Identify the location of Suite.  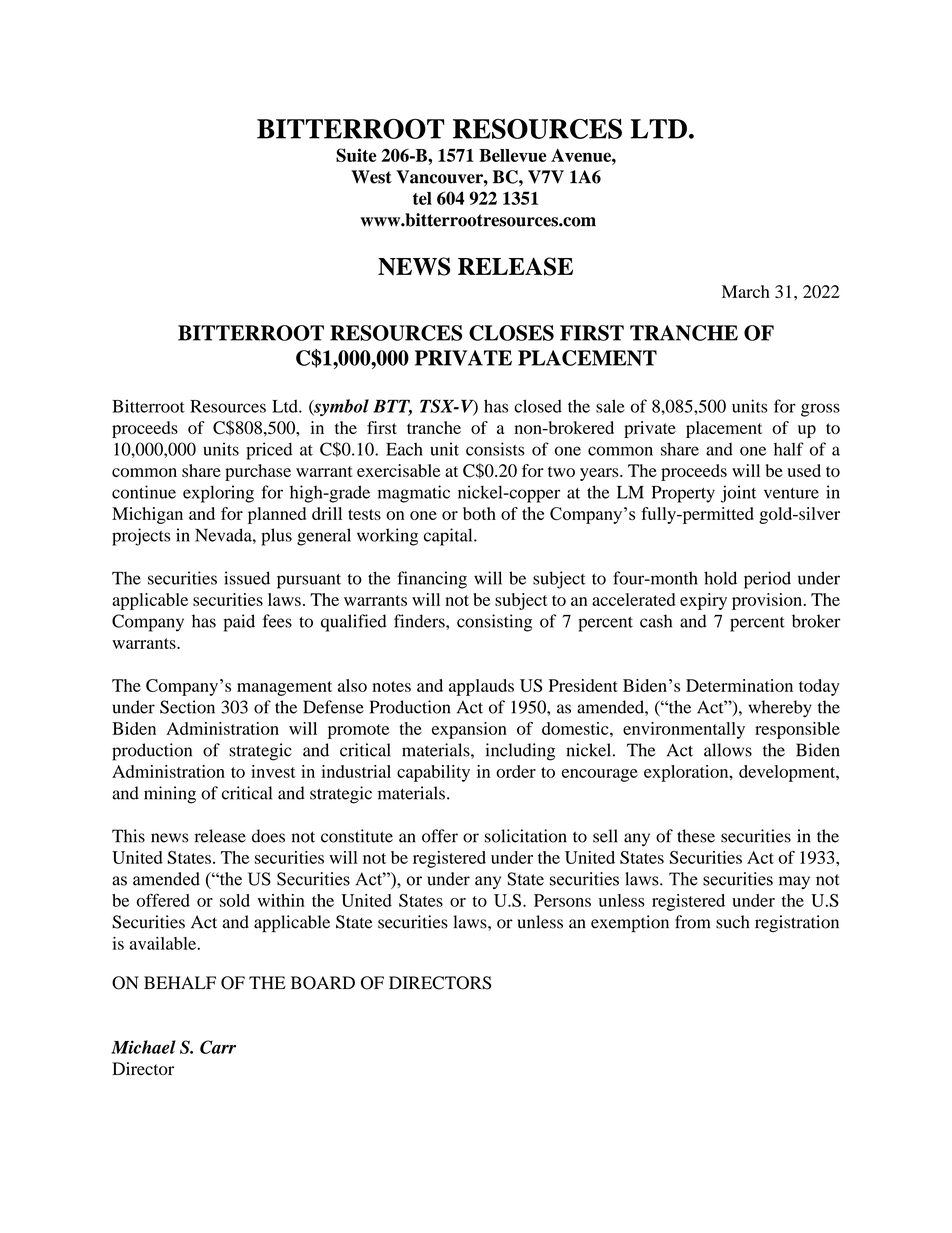
(356, 155).
